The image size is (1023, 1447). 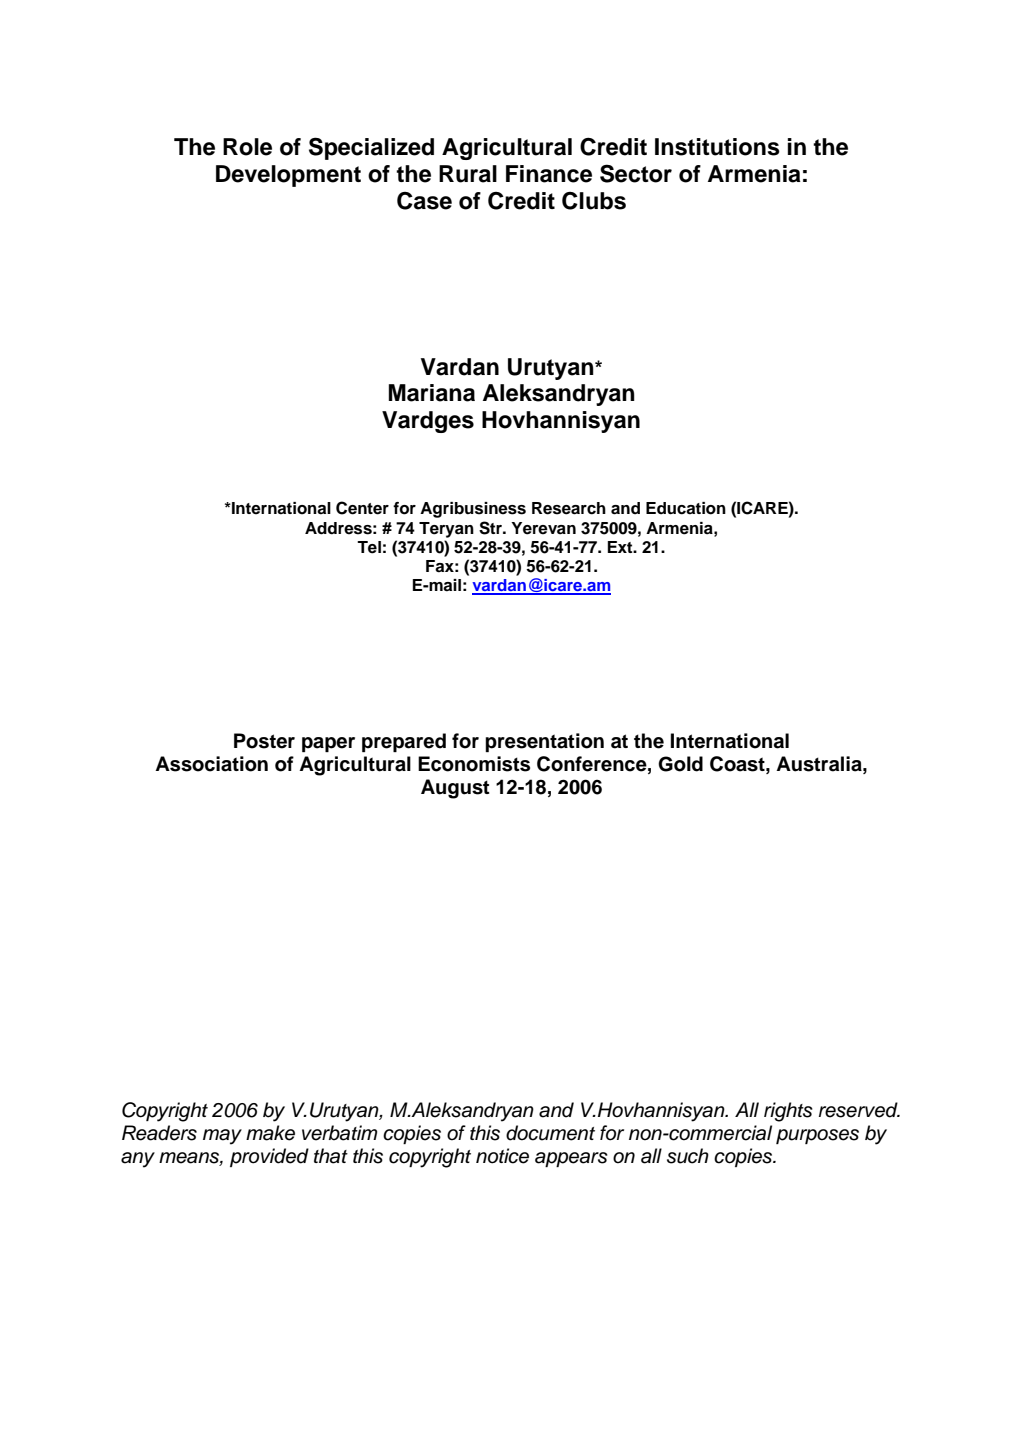 What do you see at coordinates (264, 741) in the page?
I see `Poster` at bounding box center [264, 741].
